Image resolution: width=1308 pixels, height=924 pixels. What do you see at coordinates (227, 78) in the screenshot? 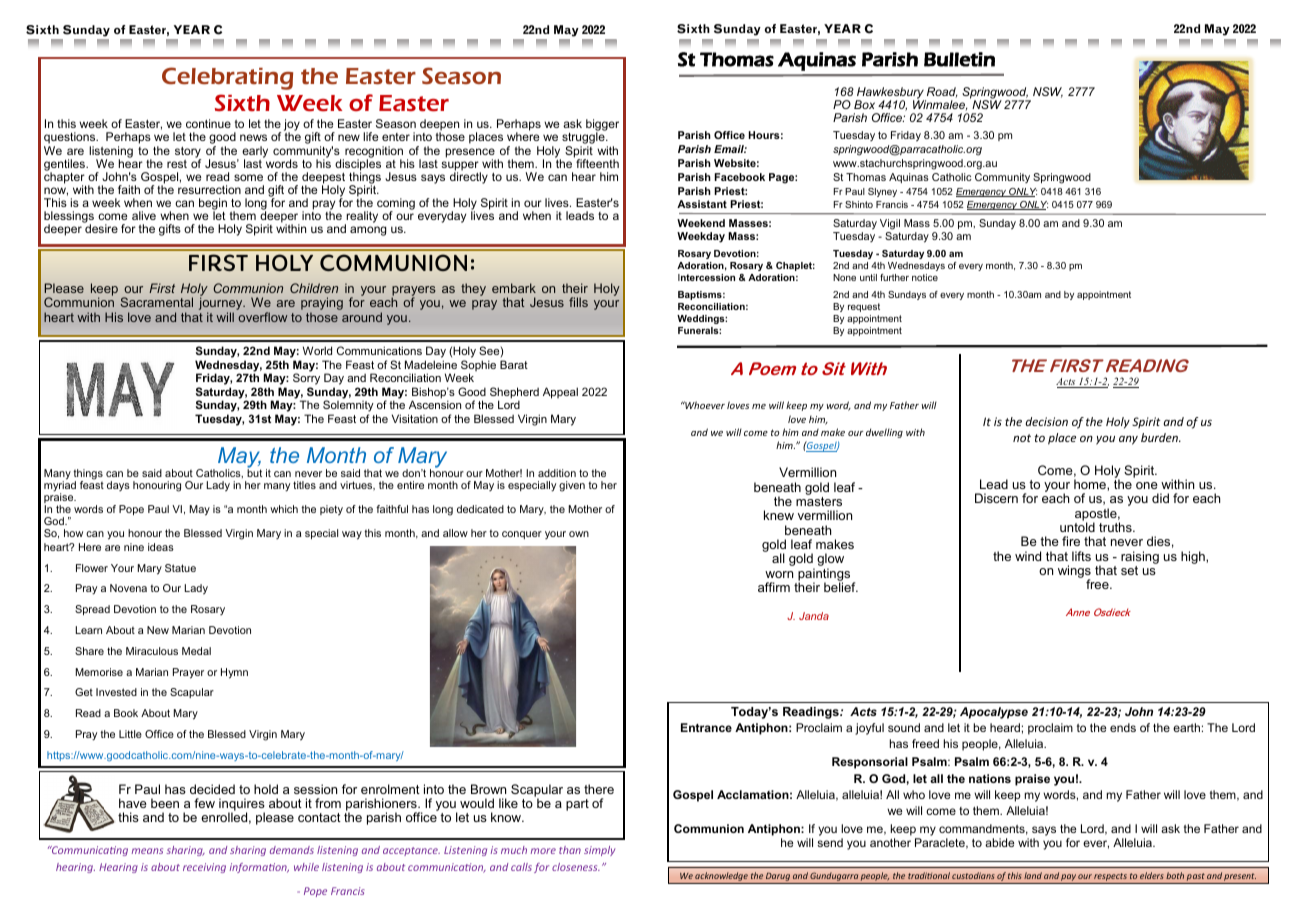
I see `Celebrating` at bounding box center [227, 78].
